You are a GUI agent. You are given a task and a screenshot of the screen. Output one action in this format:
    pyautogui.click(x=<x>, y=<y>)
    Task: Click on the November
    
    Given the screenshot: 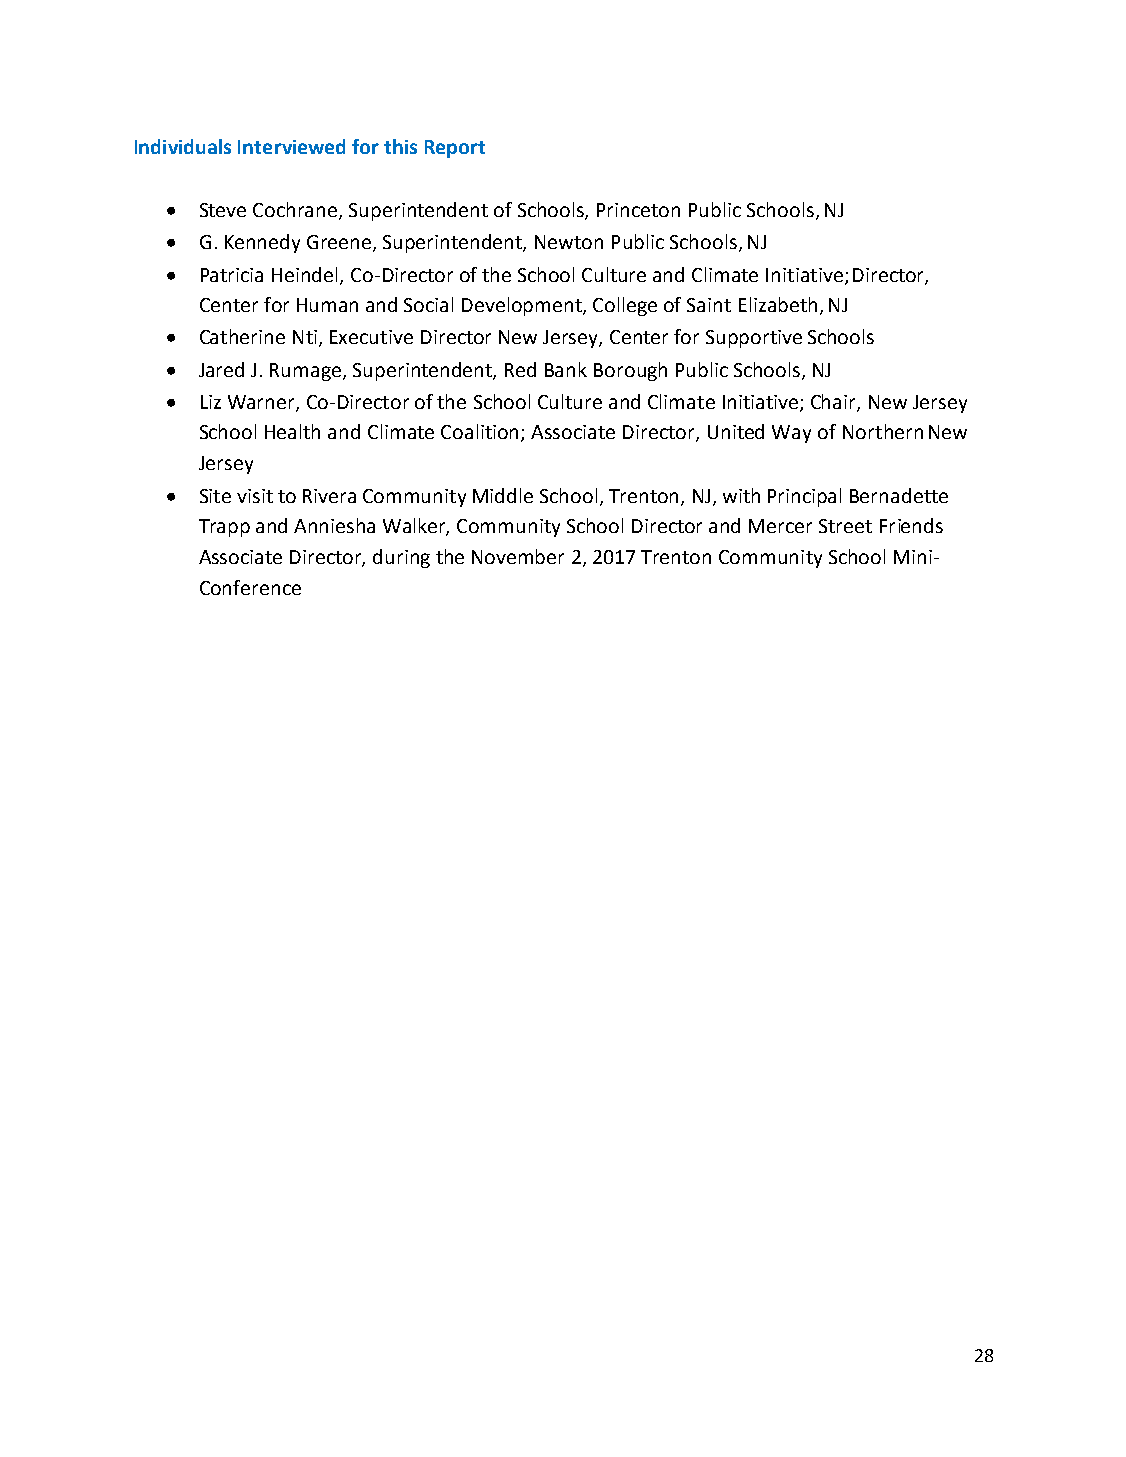 What is the action you would take?
    pyautogui.click(x=518, y=556)
